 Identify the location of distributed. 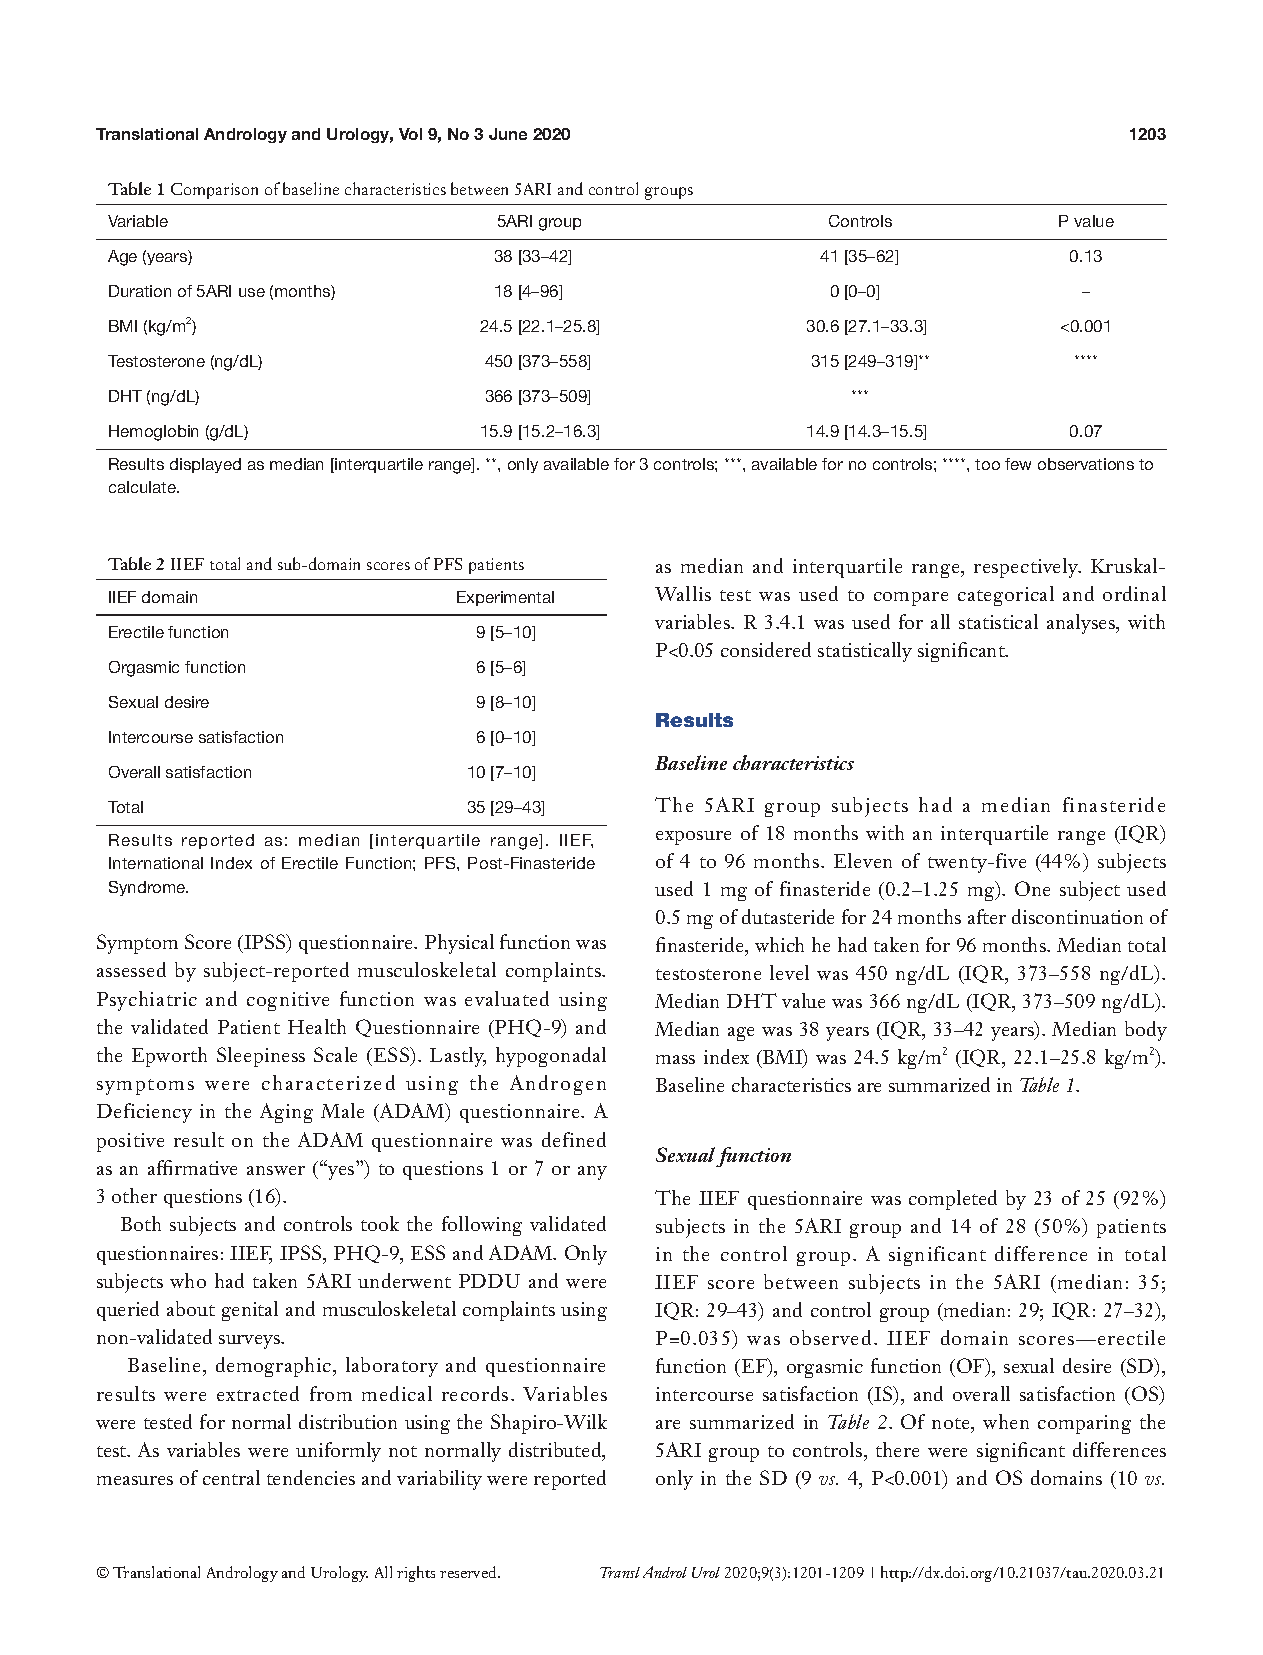
(556, 1451).
